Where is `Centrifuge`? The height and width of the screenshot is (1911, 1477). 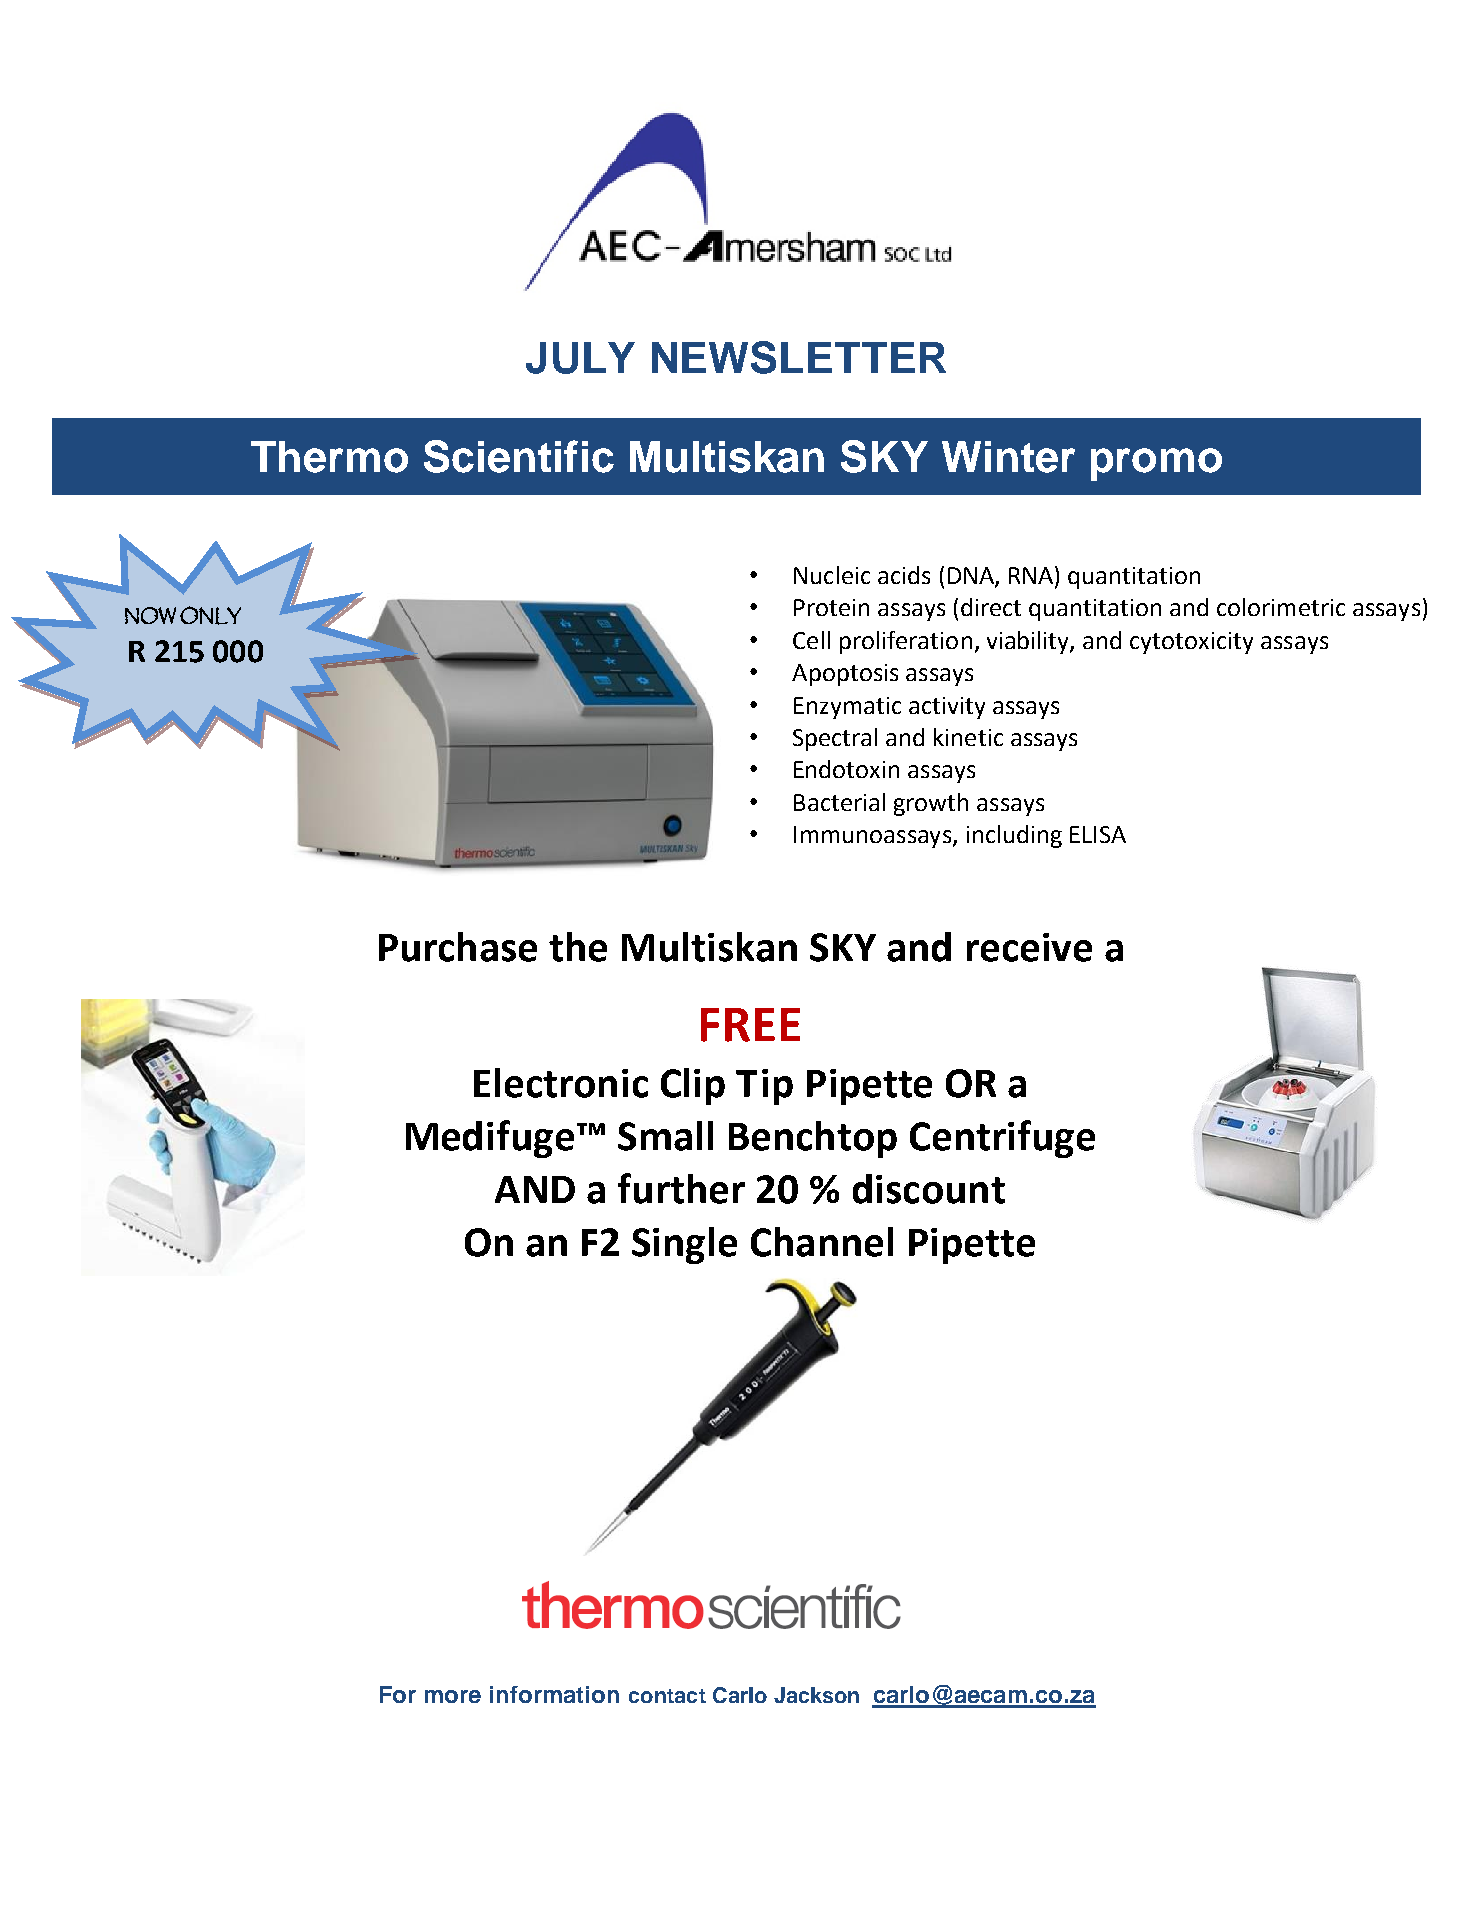 Centrifuge is located at coordinates (1002, 1139).
